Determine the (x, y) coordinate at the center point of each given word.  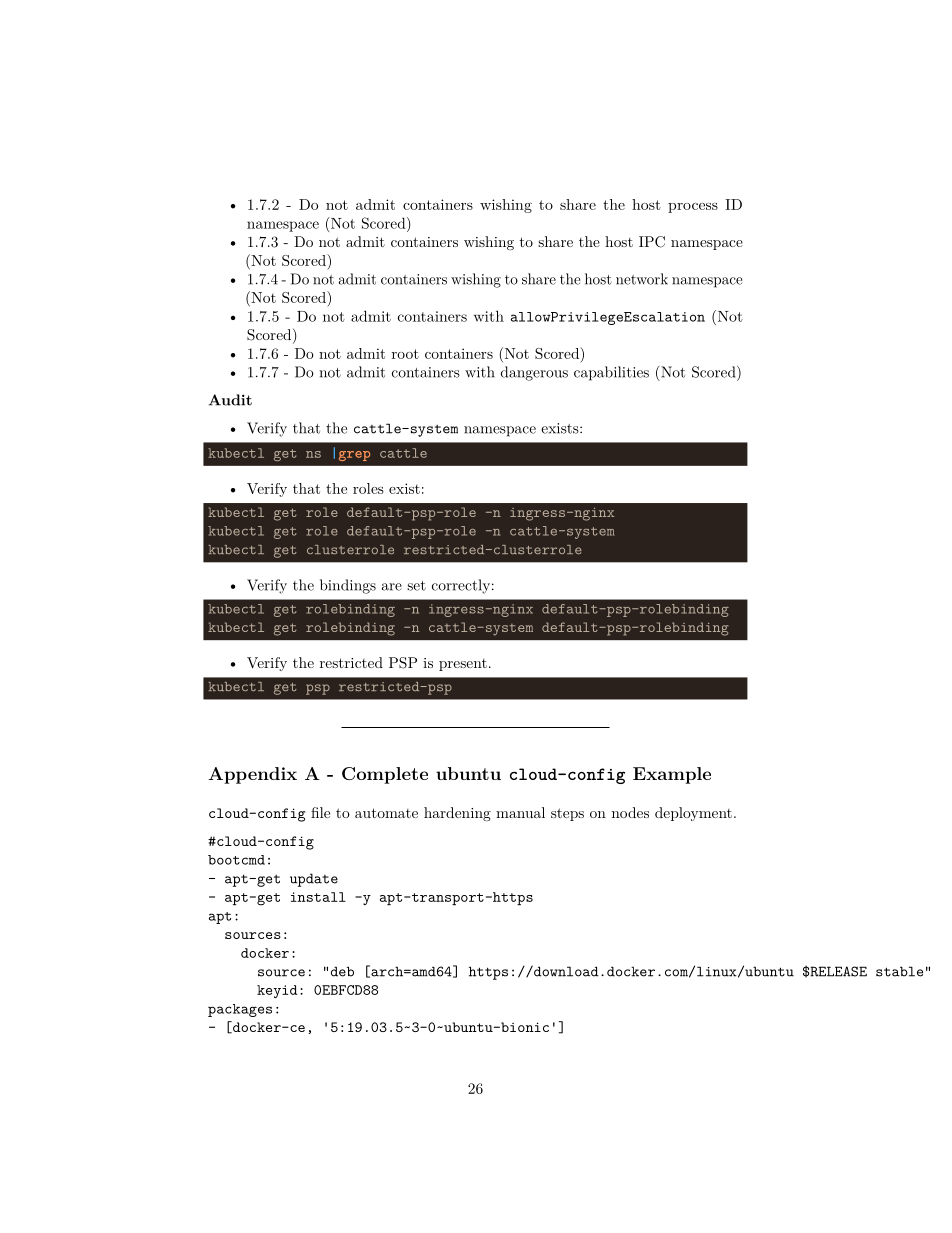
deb (342, 971)
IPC (652, 242)
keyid (277, 991)
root (405, 354)
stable (899, 971)
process (693, 208)
